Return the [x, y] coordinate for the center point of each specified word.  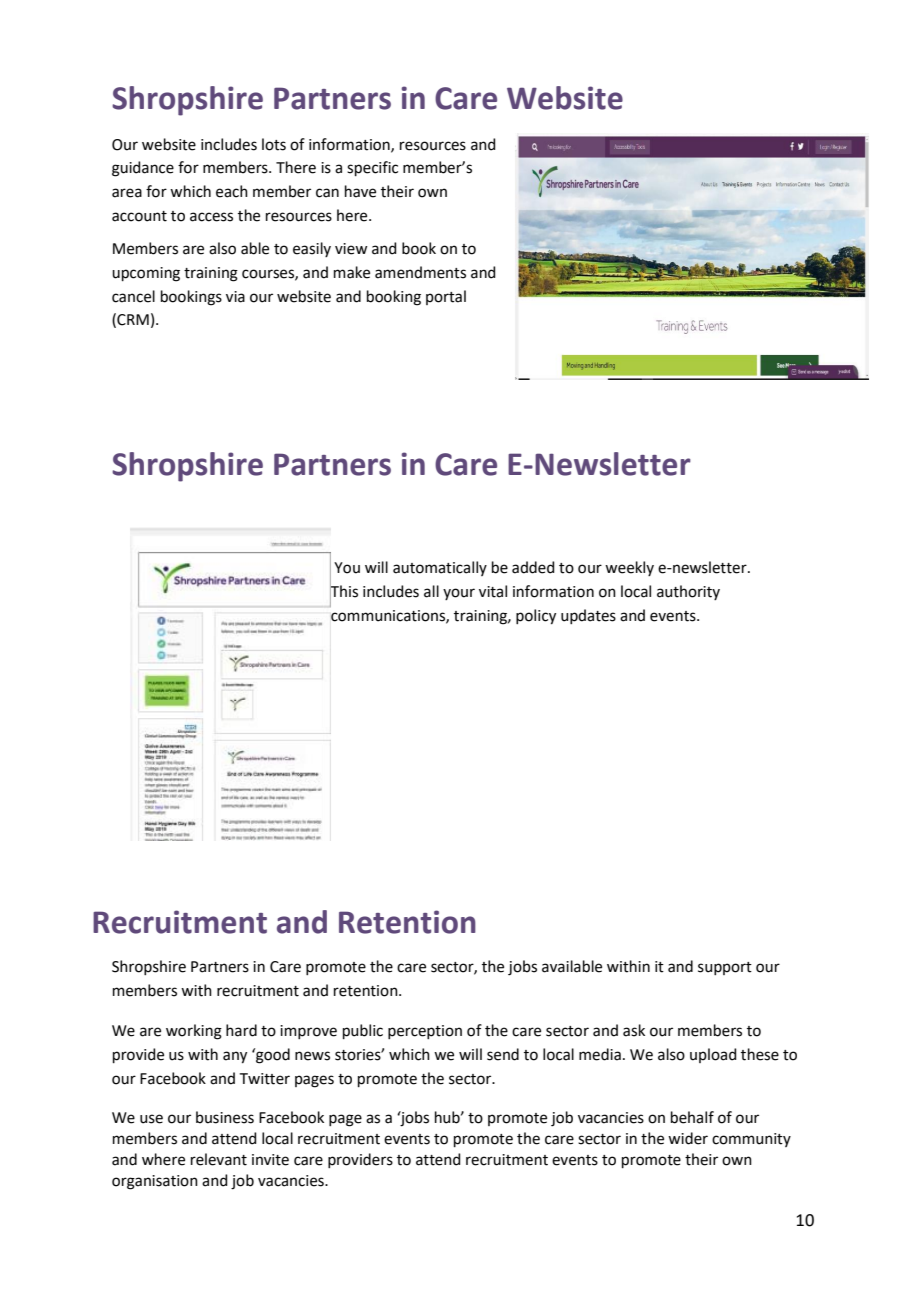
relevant [219, 1159]
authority [688, 592]
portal [446, 297]
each [232, 191]
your [459, 594]
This [344, 591]
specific [372, 168]
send [503, 1054]
